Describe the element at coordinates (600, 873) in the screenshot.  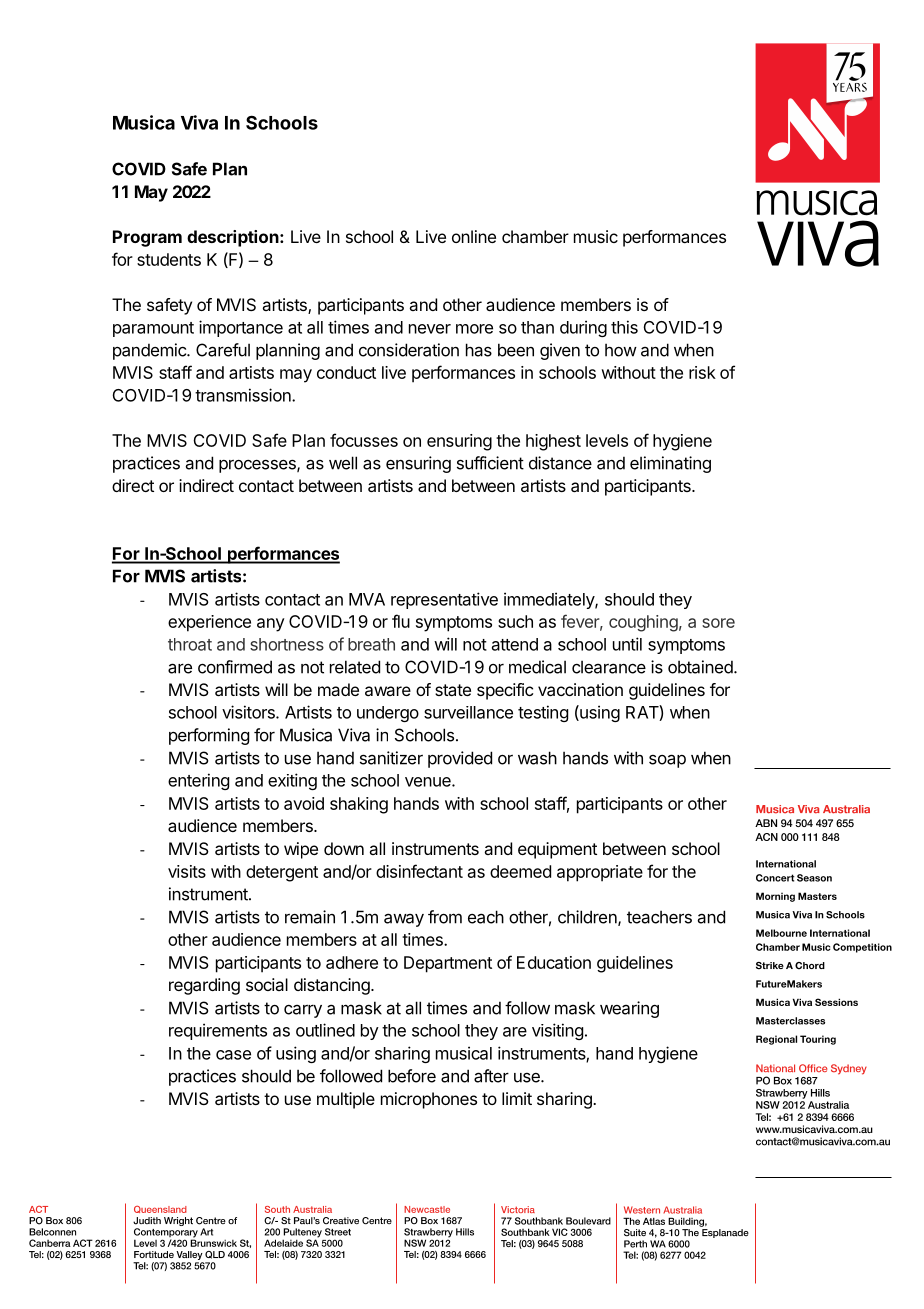
I see `appropriate` at that location.
